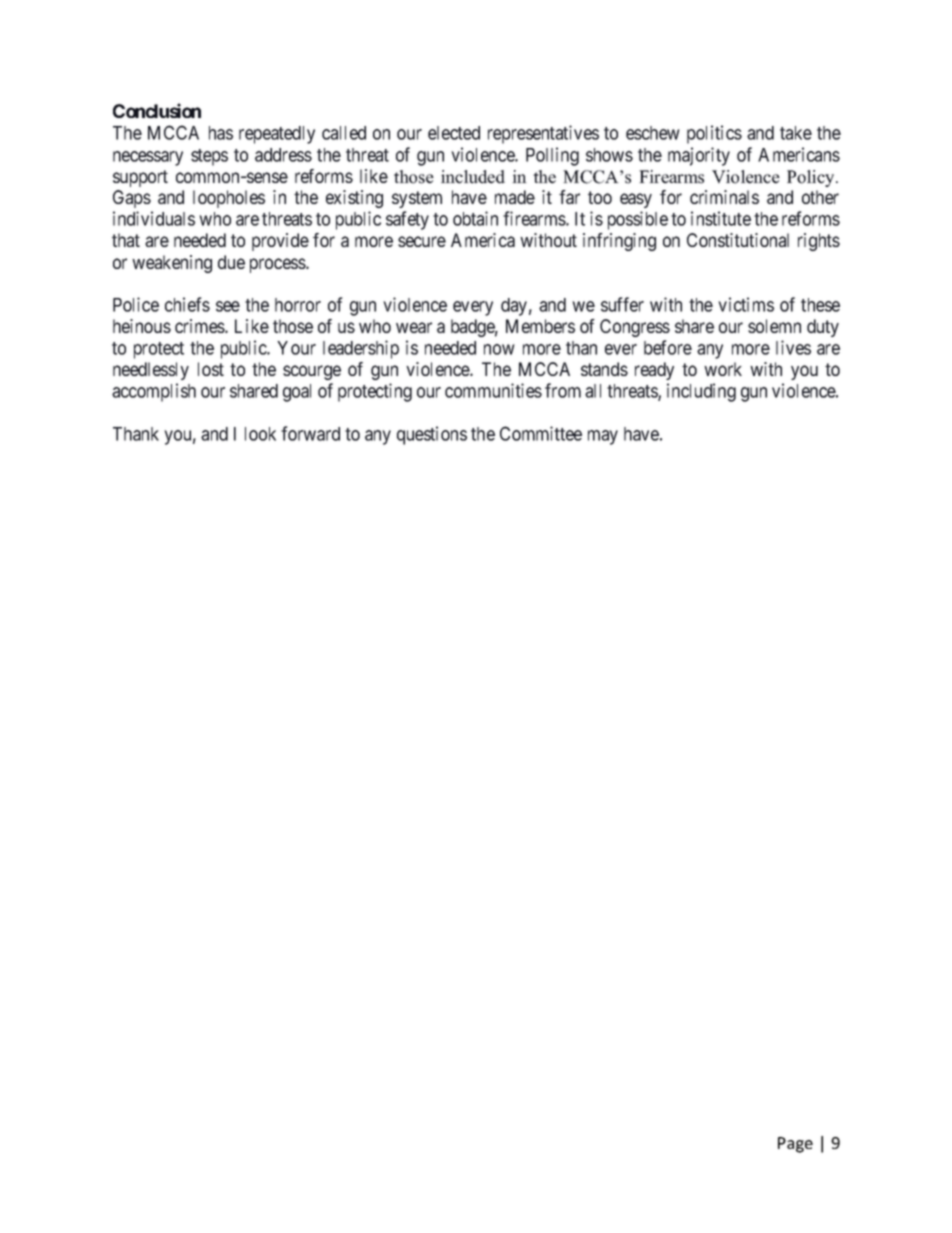 The image size is (952, 1233). I want to click on including, so click(701, 392).
